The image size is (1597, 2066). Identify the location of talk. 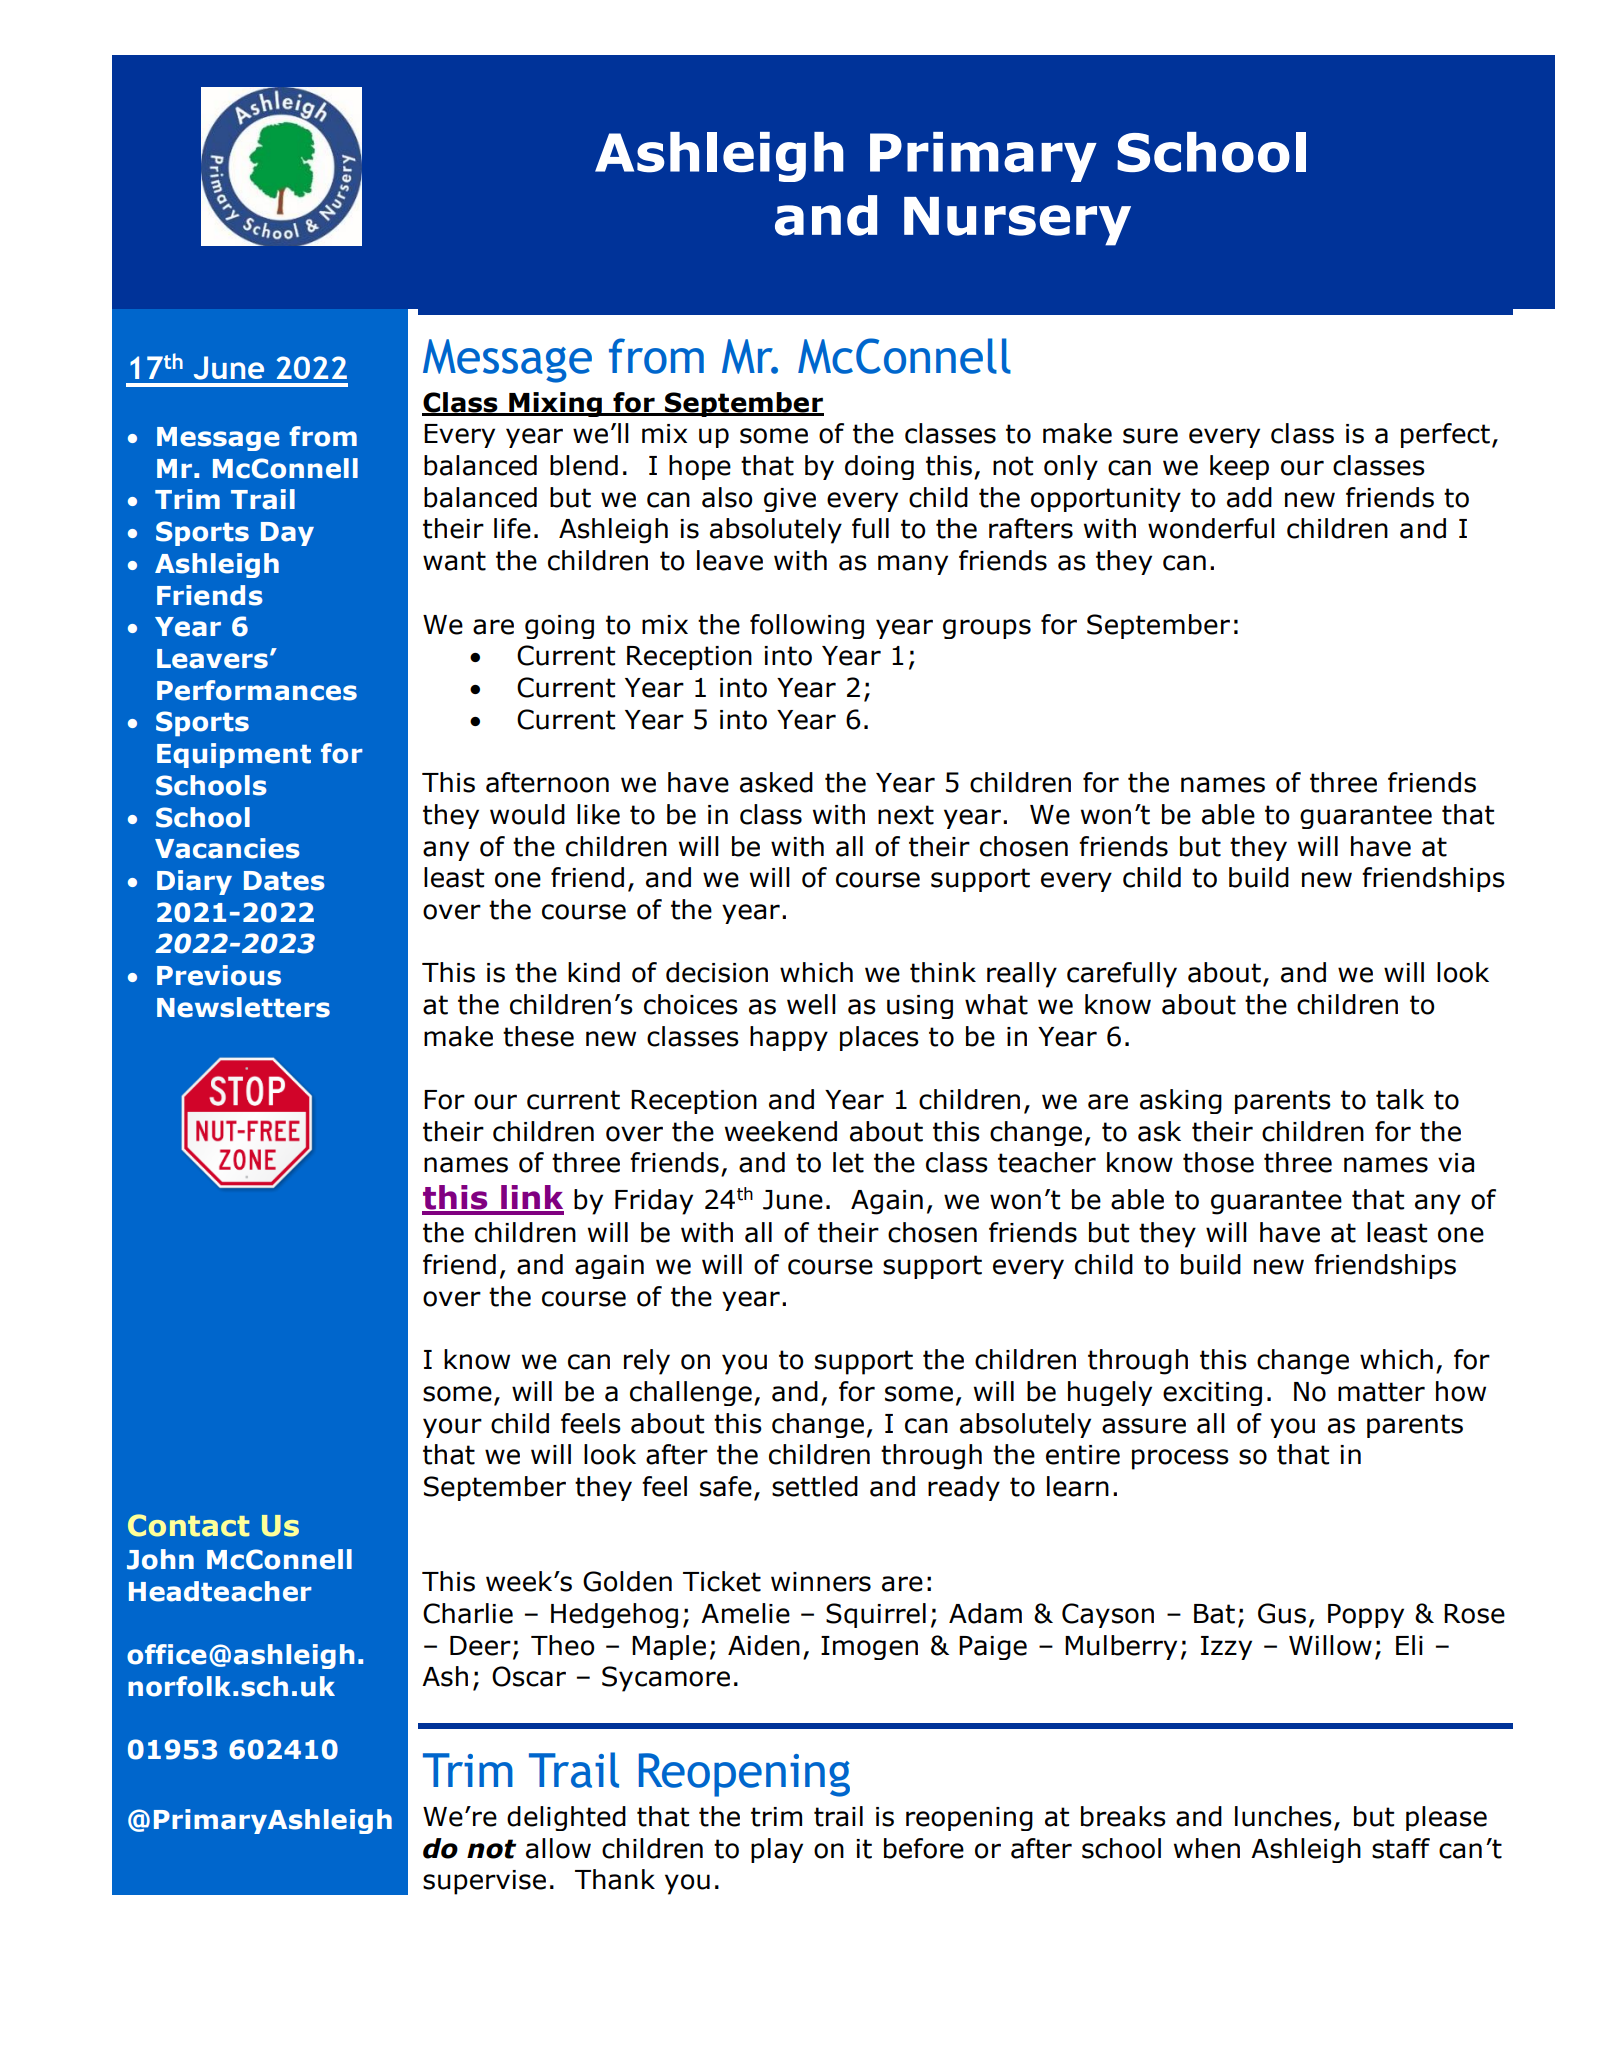
(1400, 1099).
